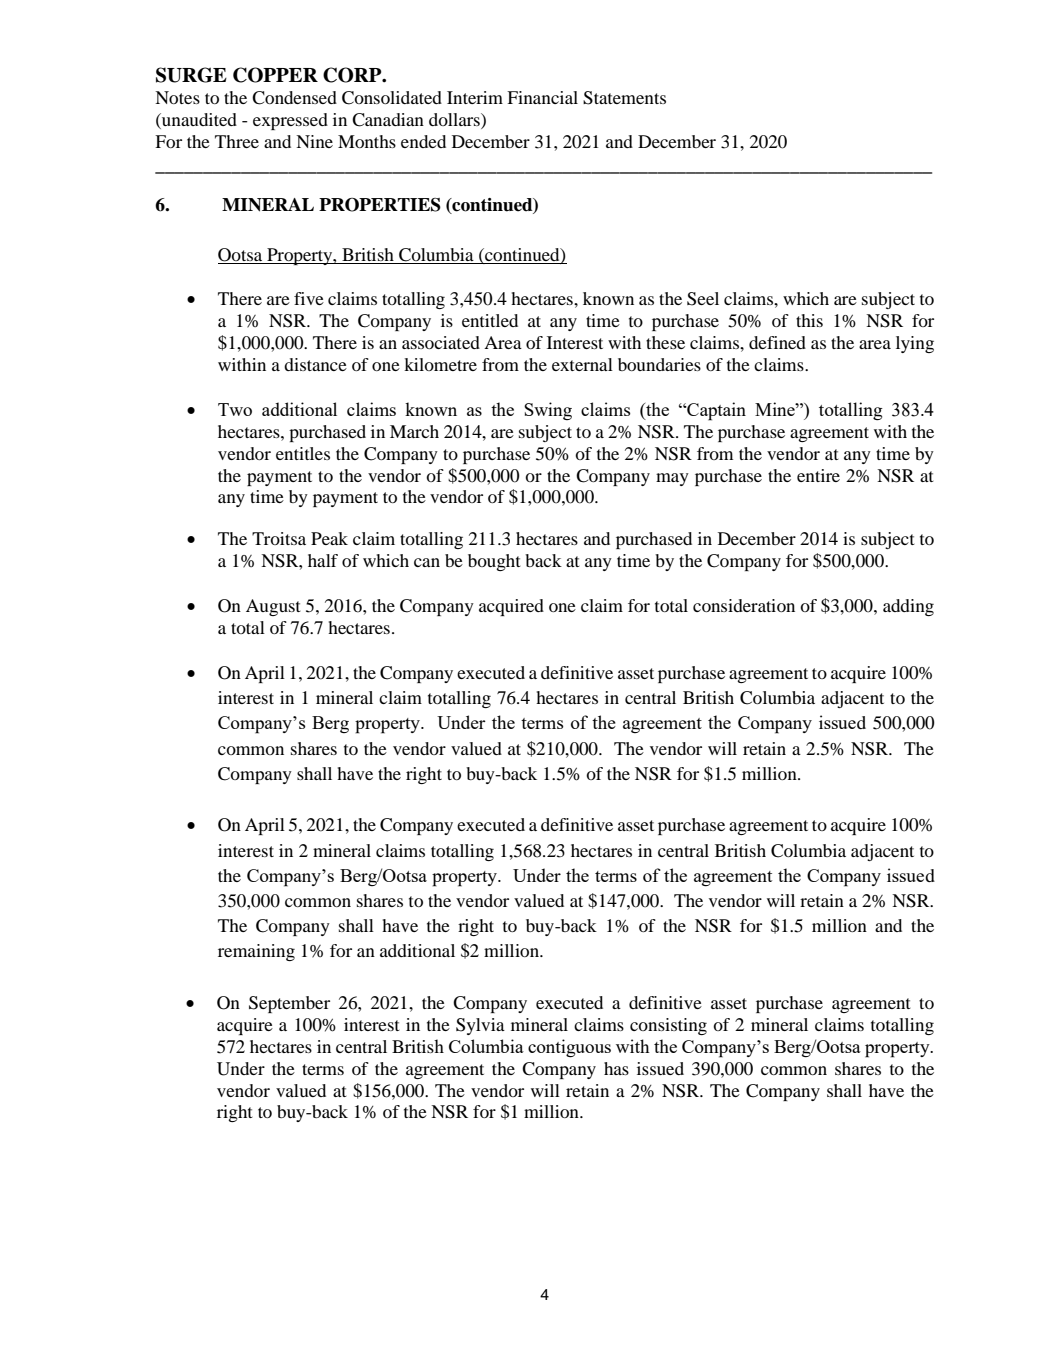 The height and width of the screenshot is (1371, 1059). I want to click on Statements, so click(624, 98).
